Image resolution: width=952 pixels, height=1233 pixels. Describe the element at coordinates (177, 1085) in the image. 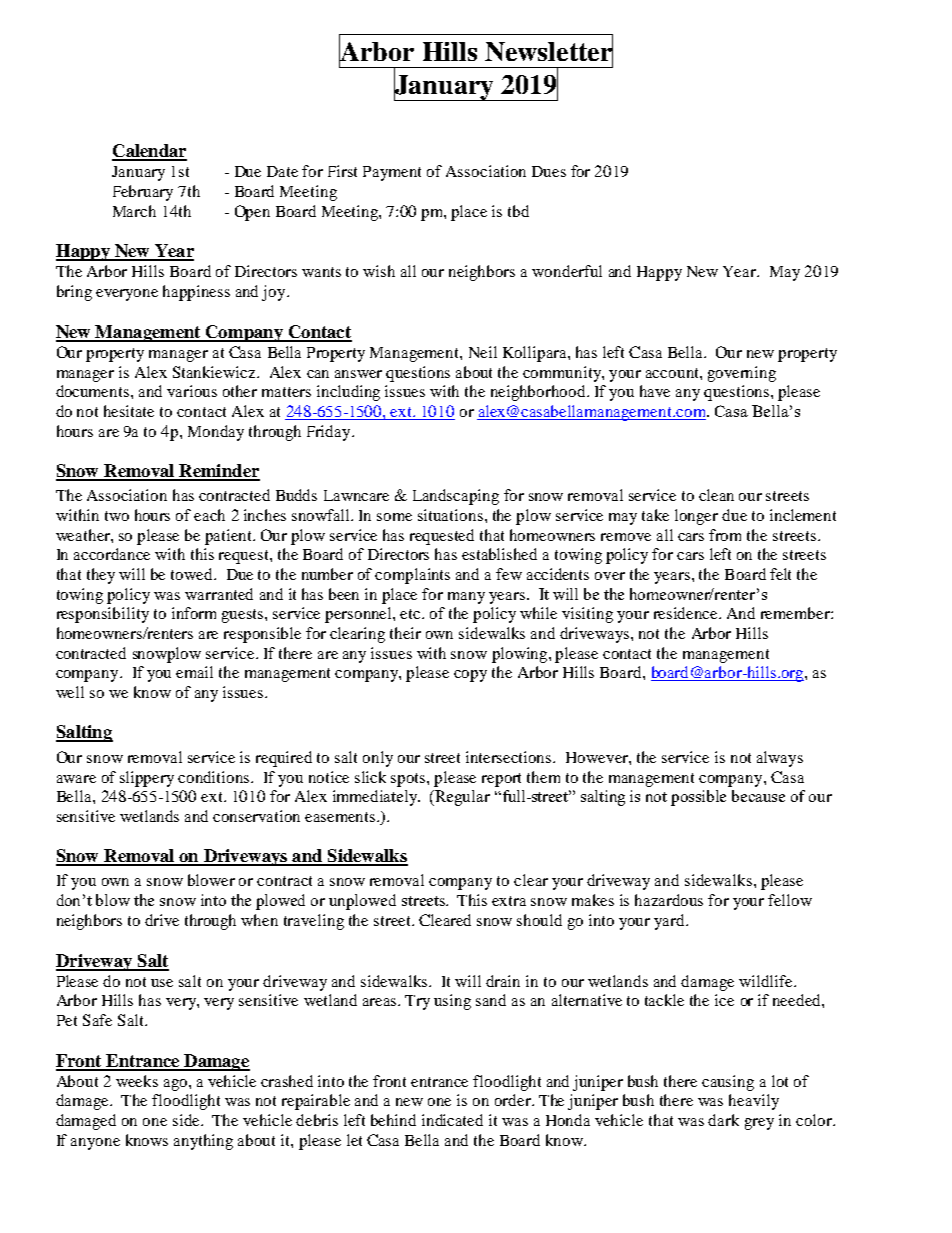

I see `ago` at that location.
